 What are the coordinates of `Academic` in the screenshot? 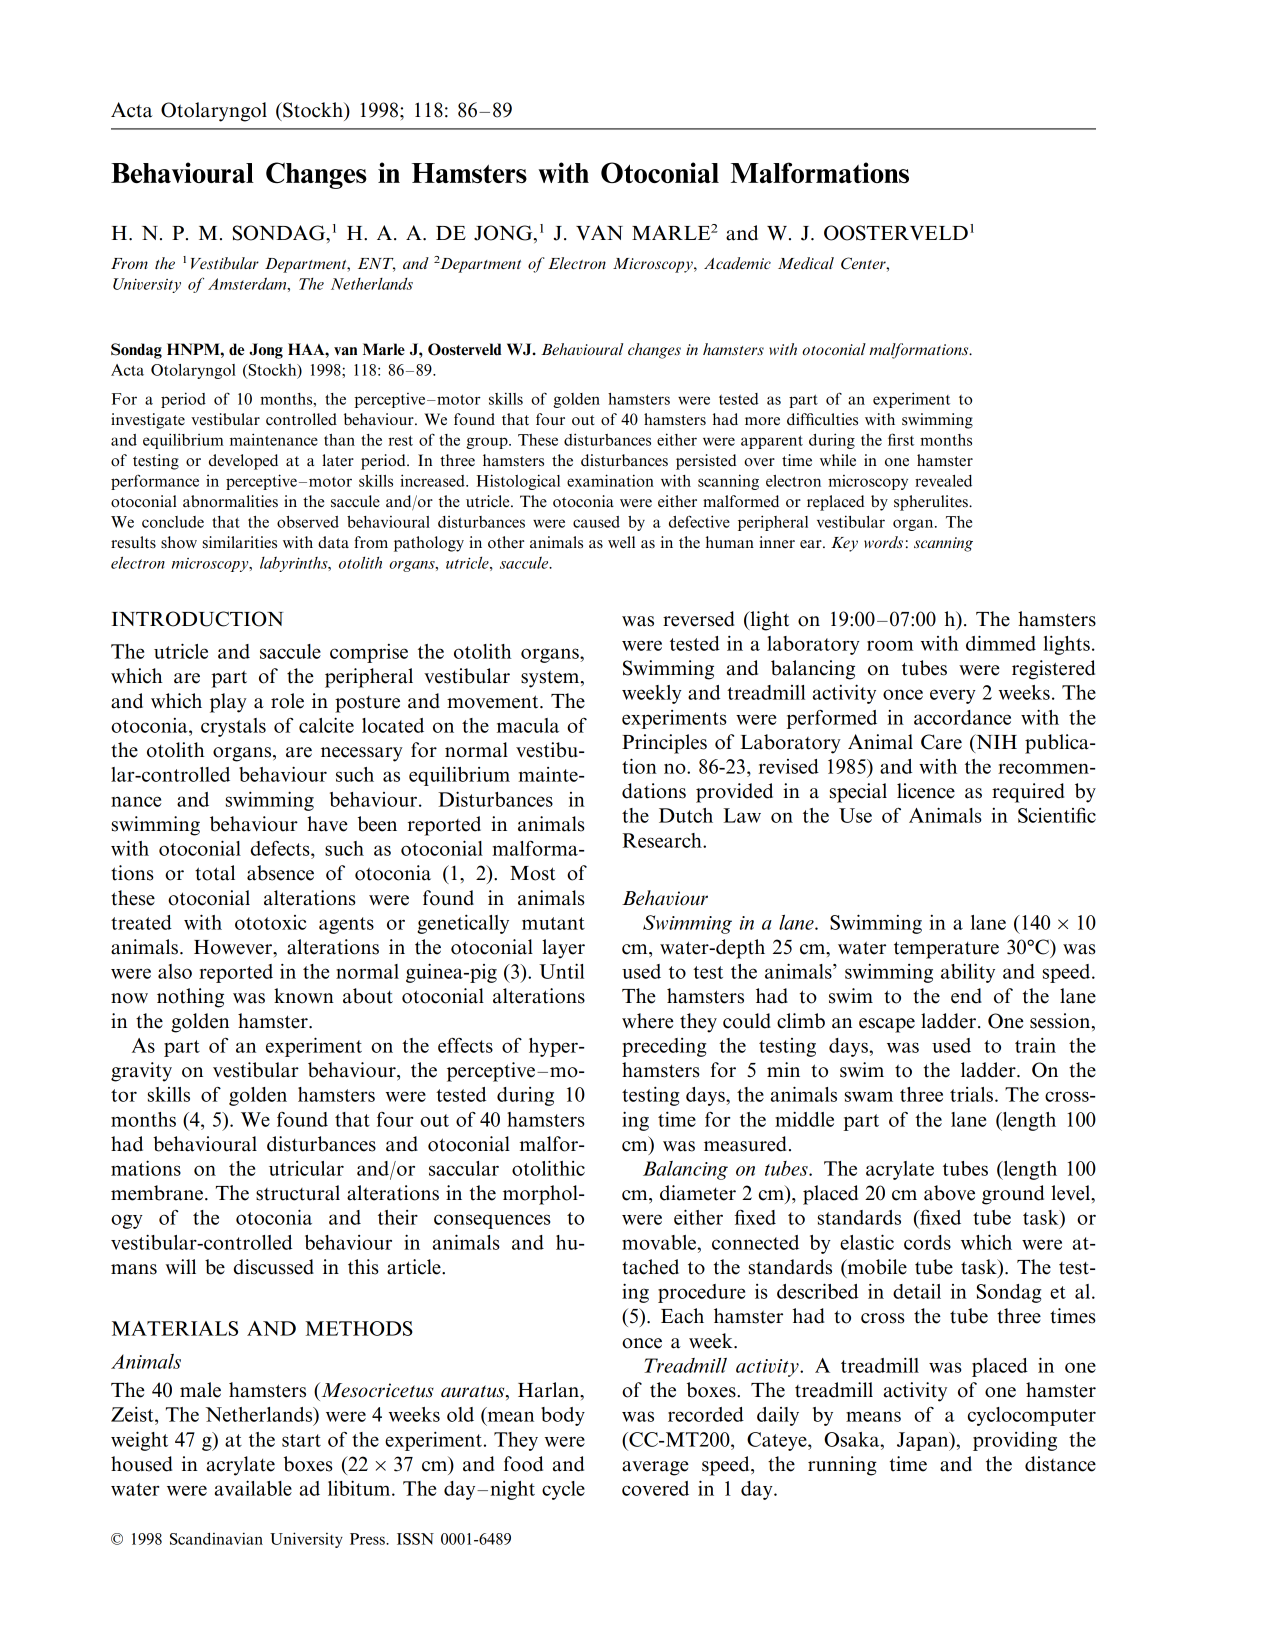 It's located at (737, 263).
